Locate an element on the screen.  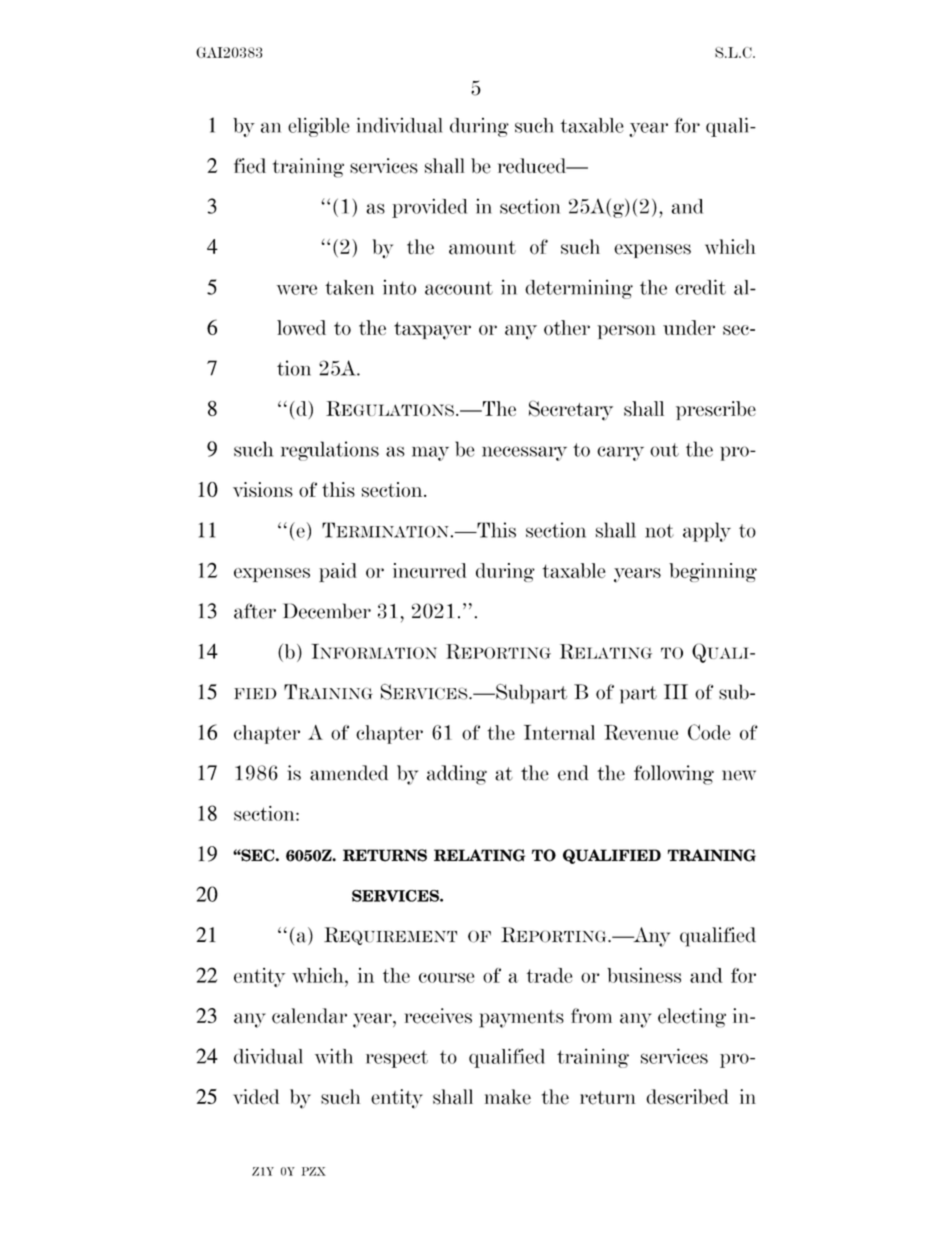
eligible is located at coordinates (319, 127).
